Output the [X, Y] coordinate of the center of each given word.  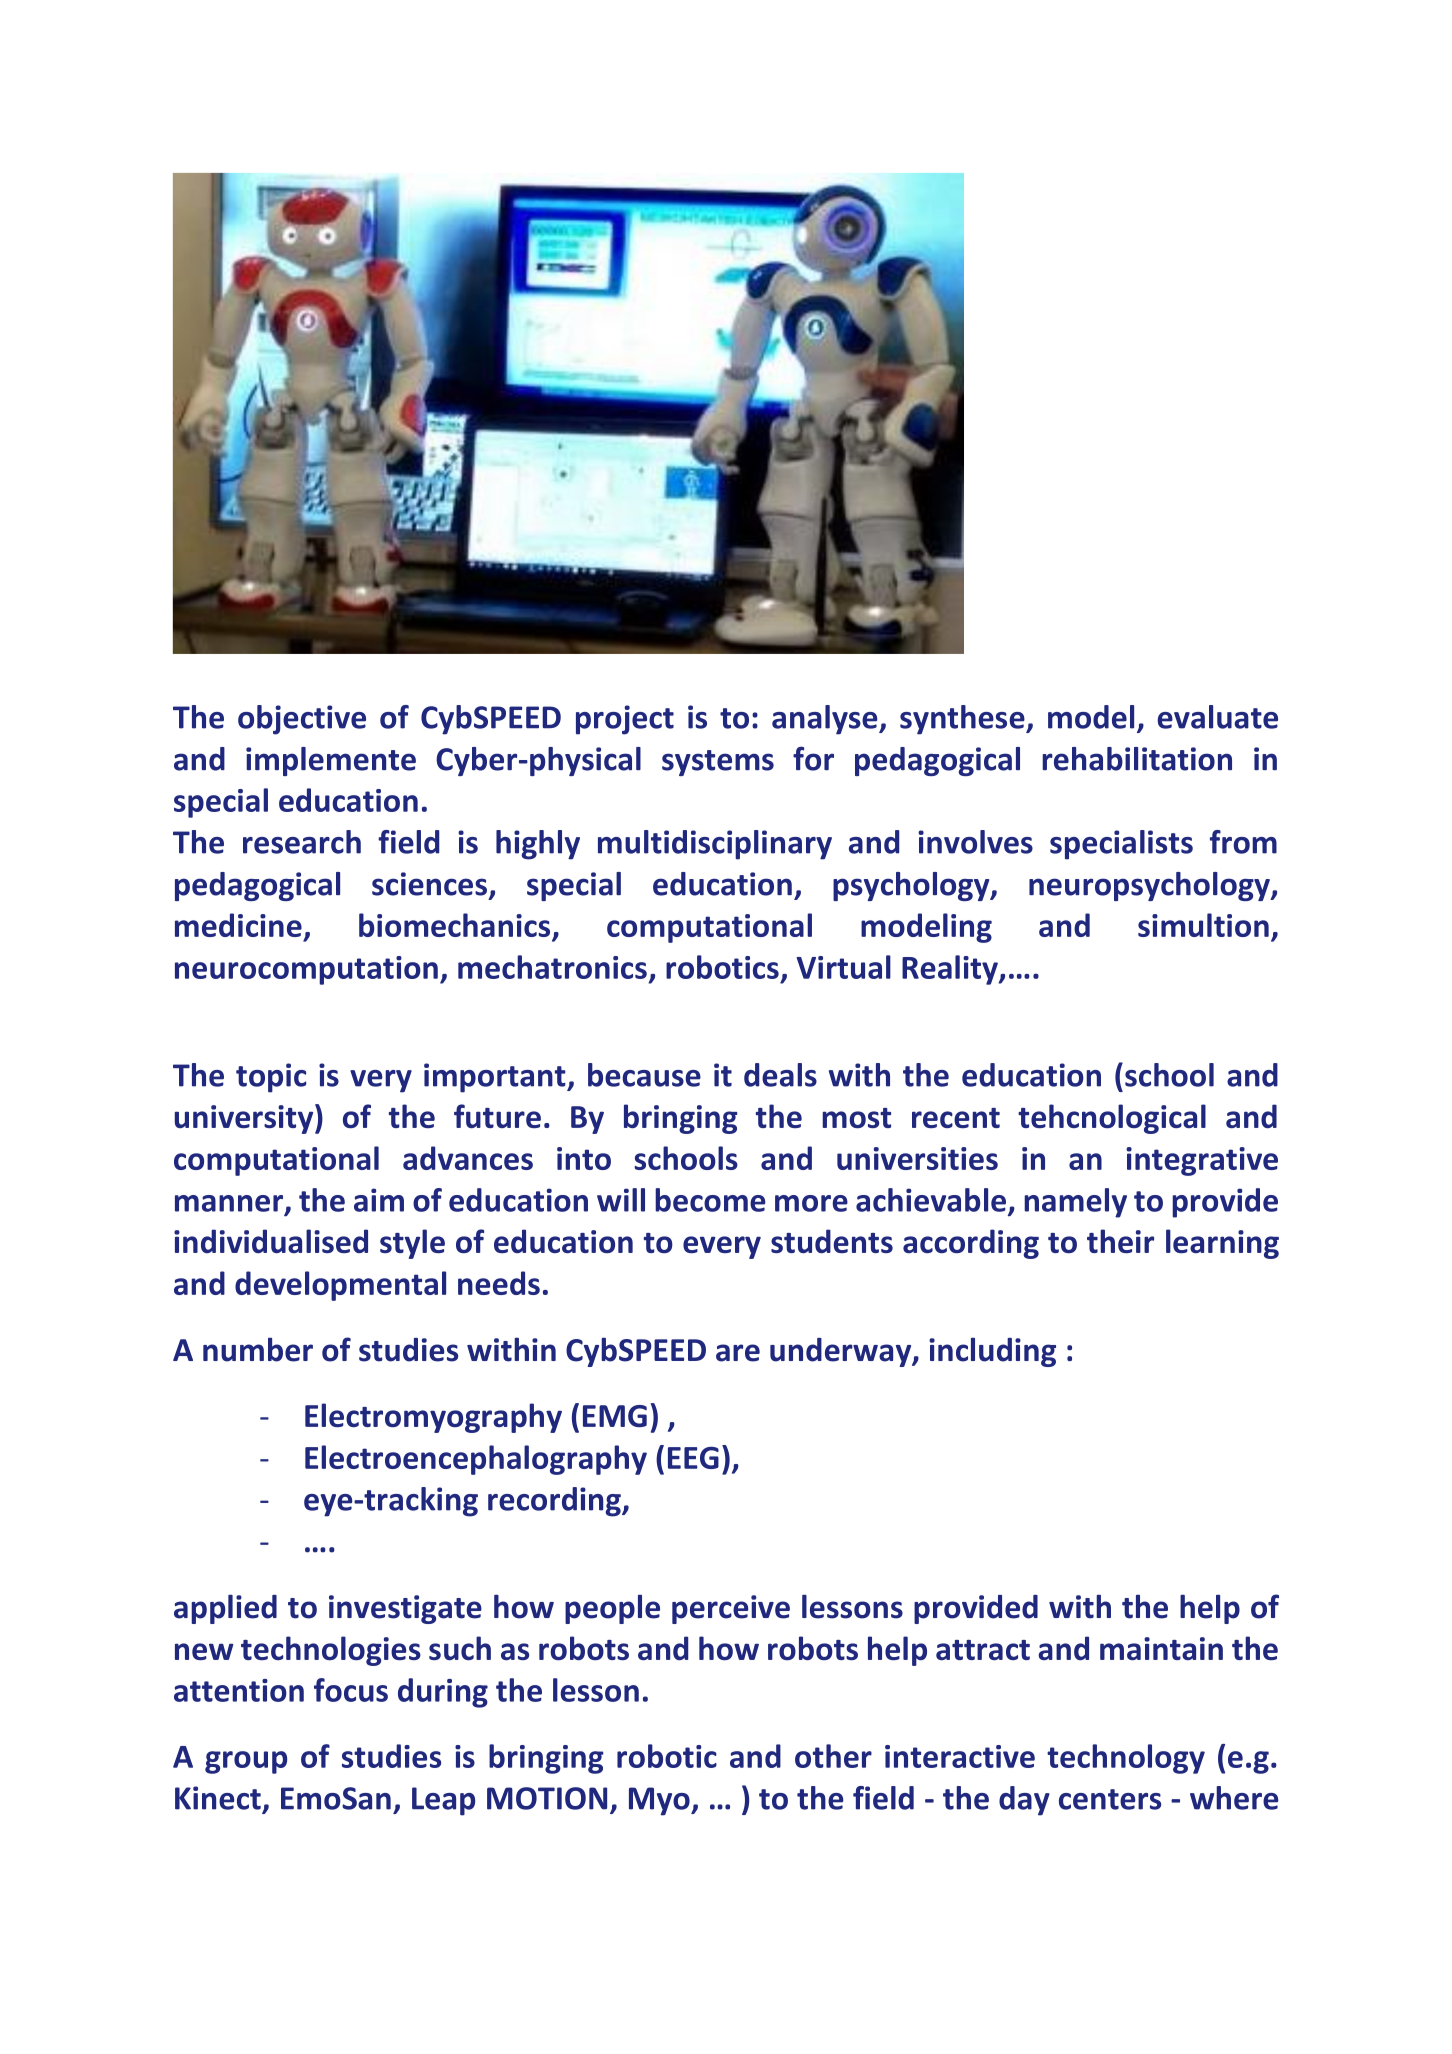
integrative [1202, 1161]
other [833, 1756]
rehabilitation [1137, 759]
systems [718, 763]
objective [302, 720]
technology [1126, 1759]
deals [780, 1075]
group [246, 1762]
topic [271, 1078]
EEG [693, 1458]
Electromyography [433, 1418]
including [992, 1352]
